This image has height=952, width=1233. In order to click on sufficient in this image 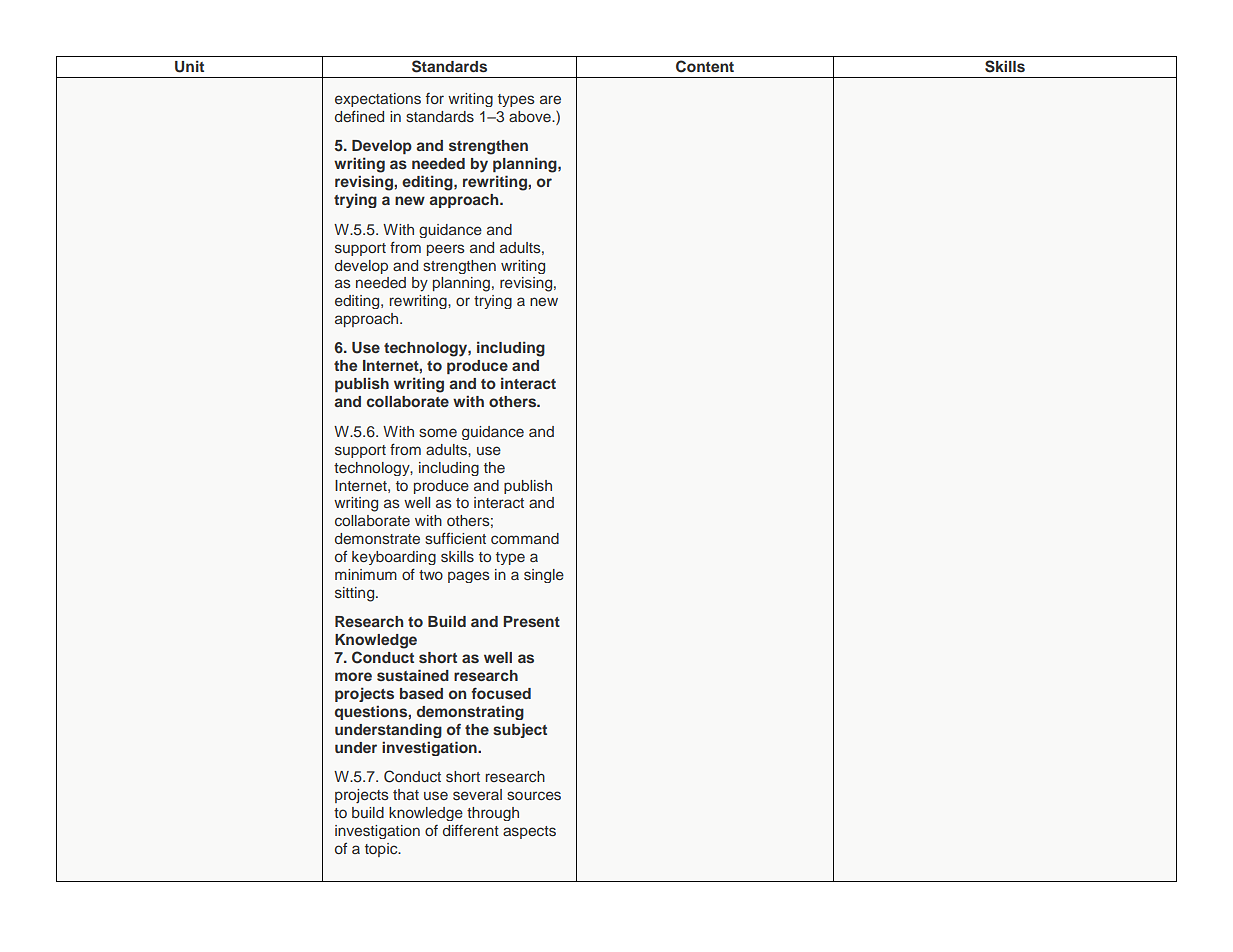, I will do `click(455, 538)`.
